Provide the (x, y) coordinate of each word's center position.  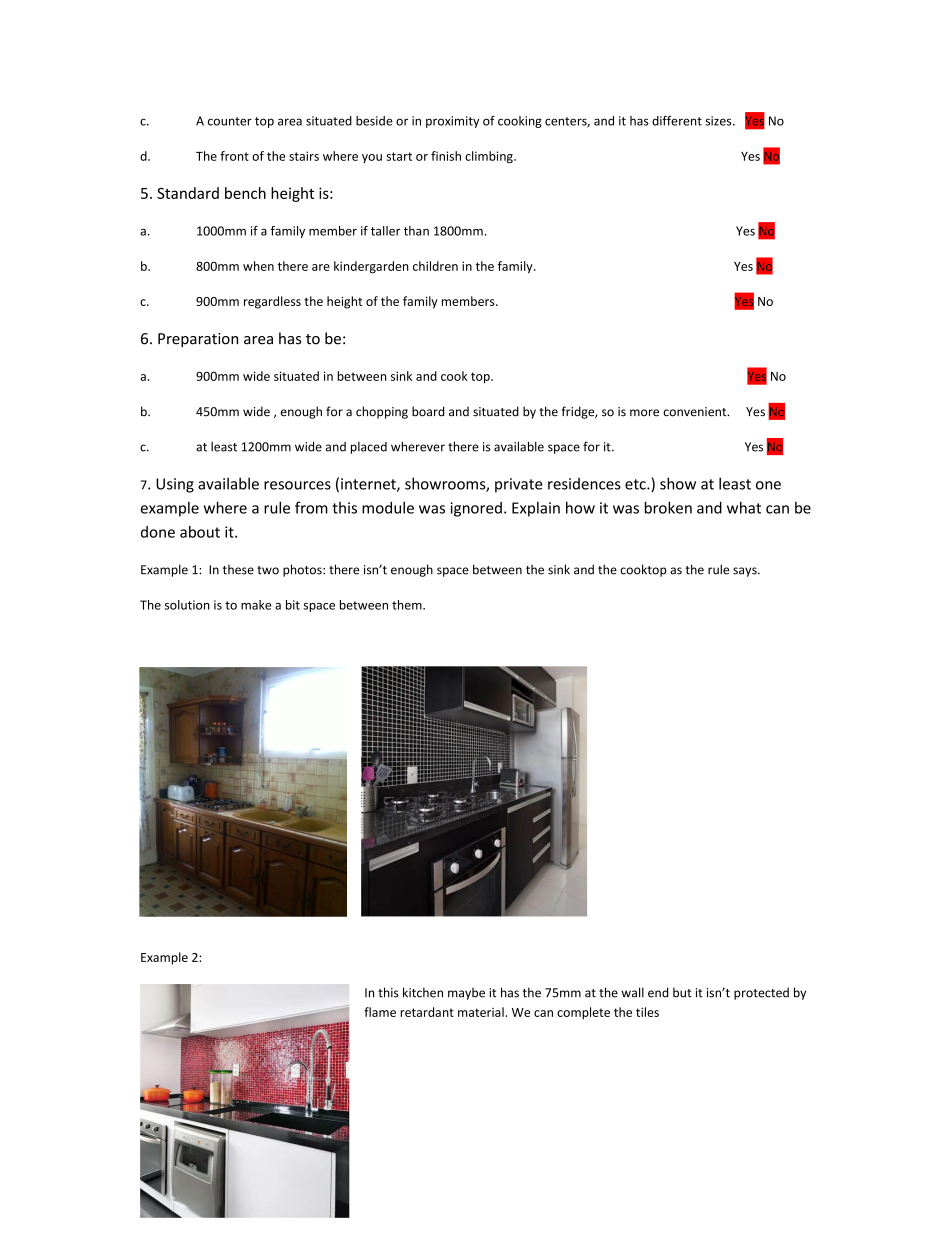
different (677, 121)
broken (668, 507)
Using (175, 485)
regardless (272, 302)
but (682, 992)
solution (187, 605)
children (435, 266)
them (408, 605)
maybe (466, 994)
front (234, 156)
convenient (696, 412)
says (746, 572)
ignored (476, 509)
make (256, 605)
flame (380, 1012)
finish (446, 156)
